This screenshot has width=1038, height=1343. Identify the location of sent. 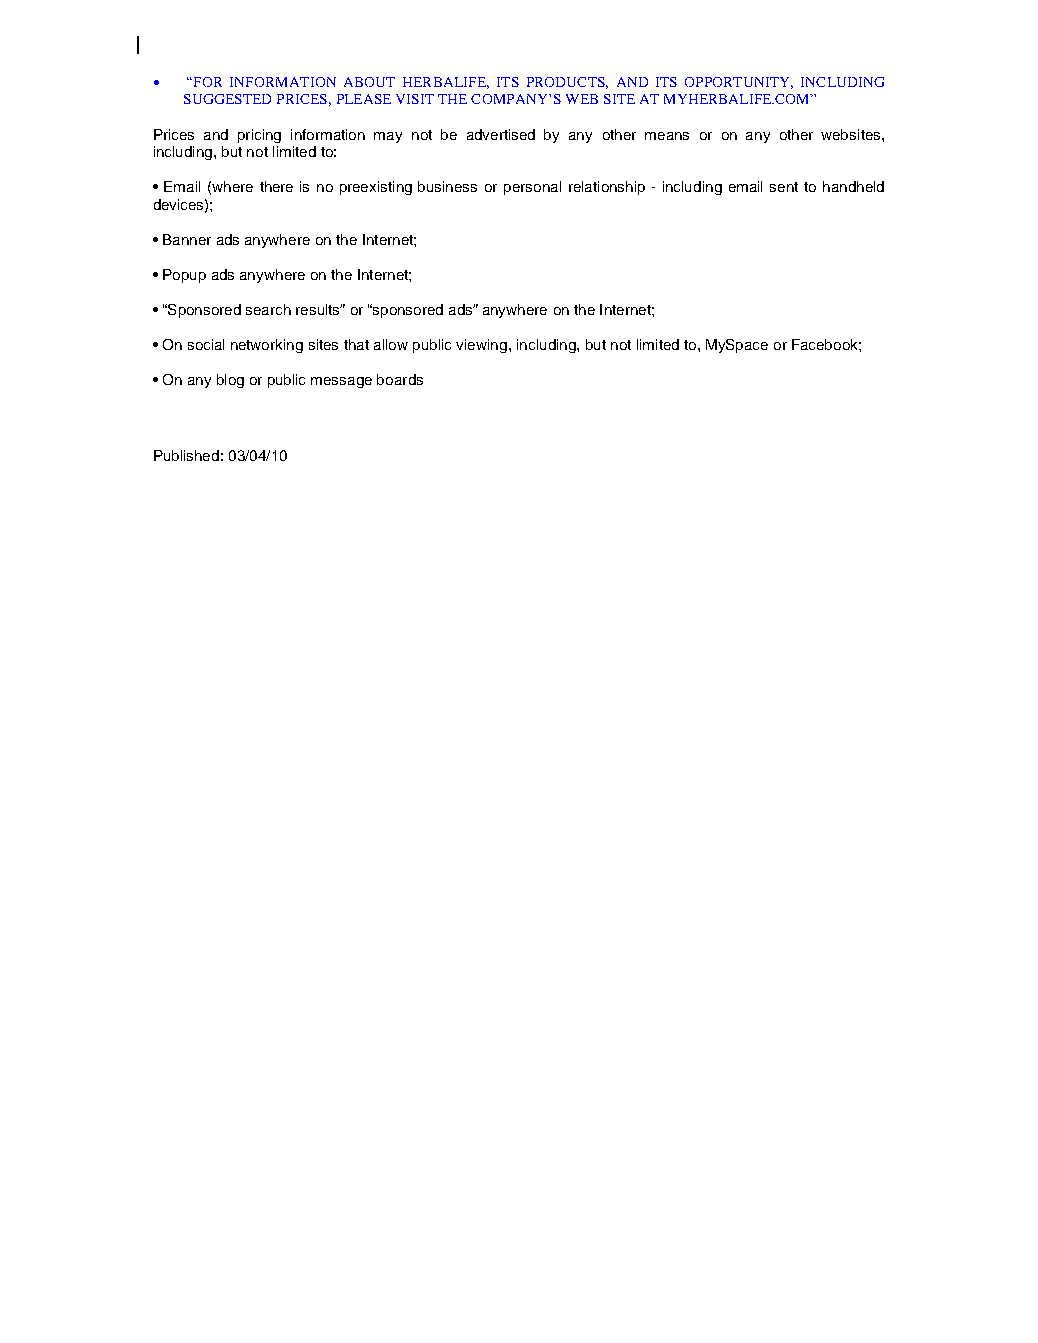
(784, 187).
